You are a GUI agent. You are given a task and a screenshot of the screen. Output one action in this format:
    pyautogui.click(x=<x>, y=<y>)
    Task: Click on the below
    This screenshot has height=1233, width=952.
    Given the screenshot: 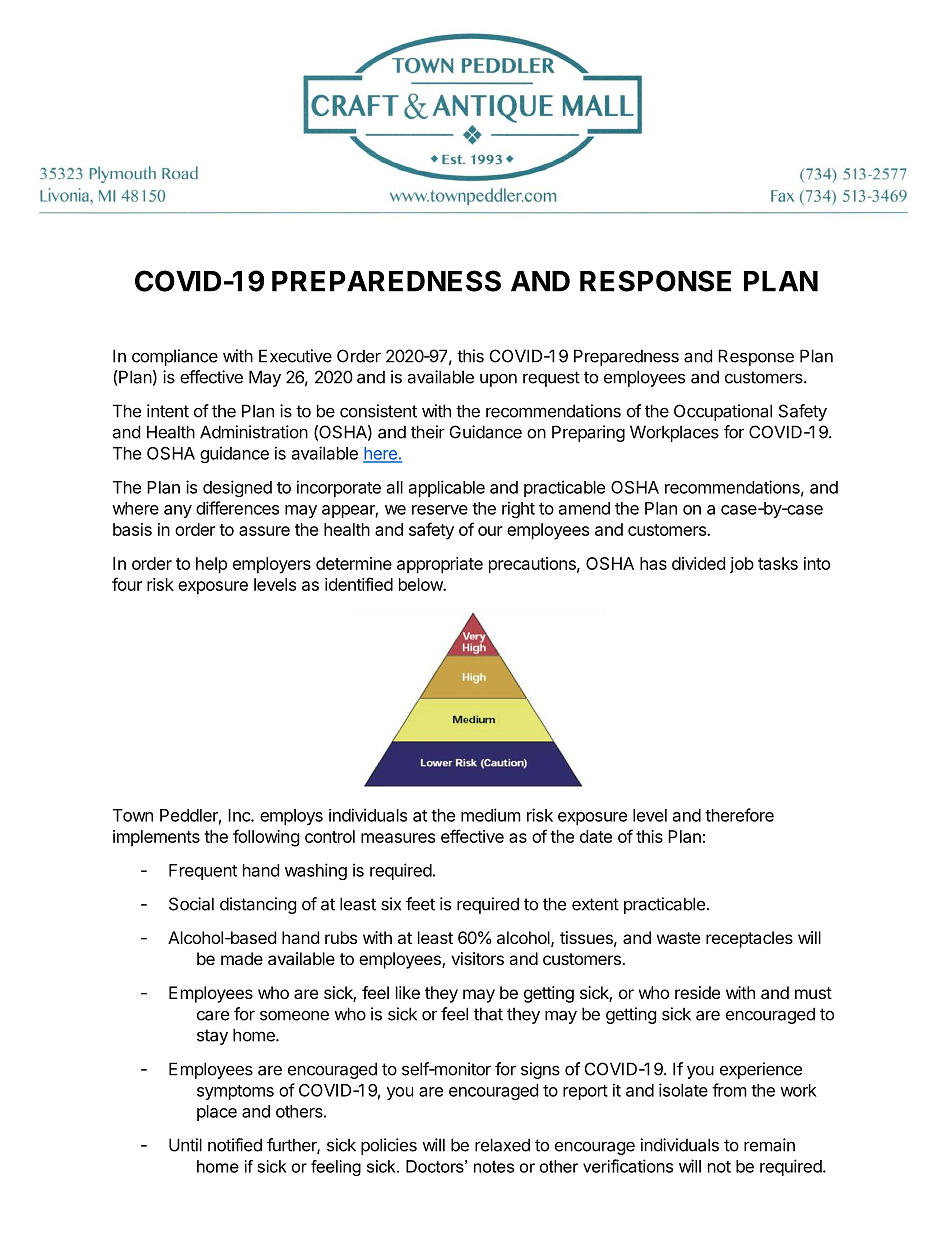 What is the action you would take?
    pyautogui.click(x=421, y=584)
